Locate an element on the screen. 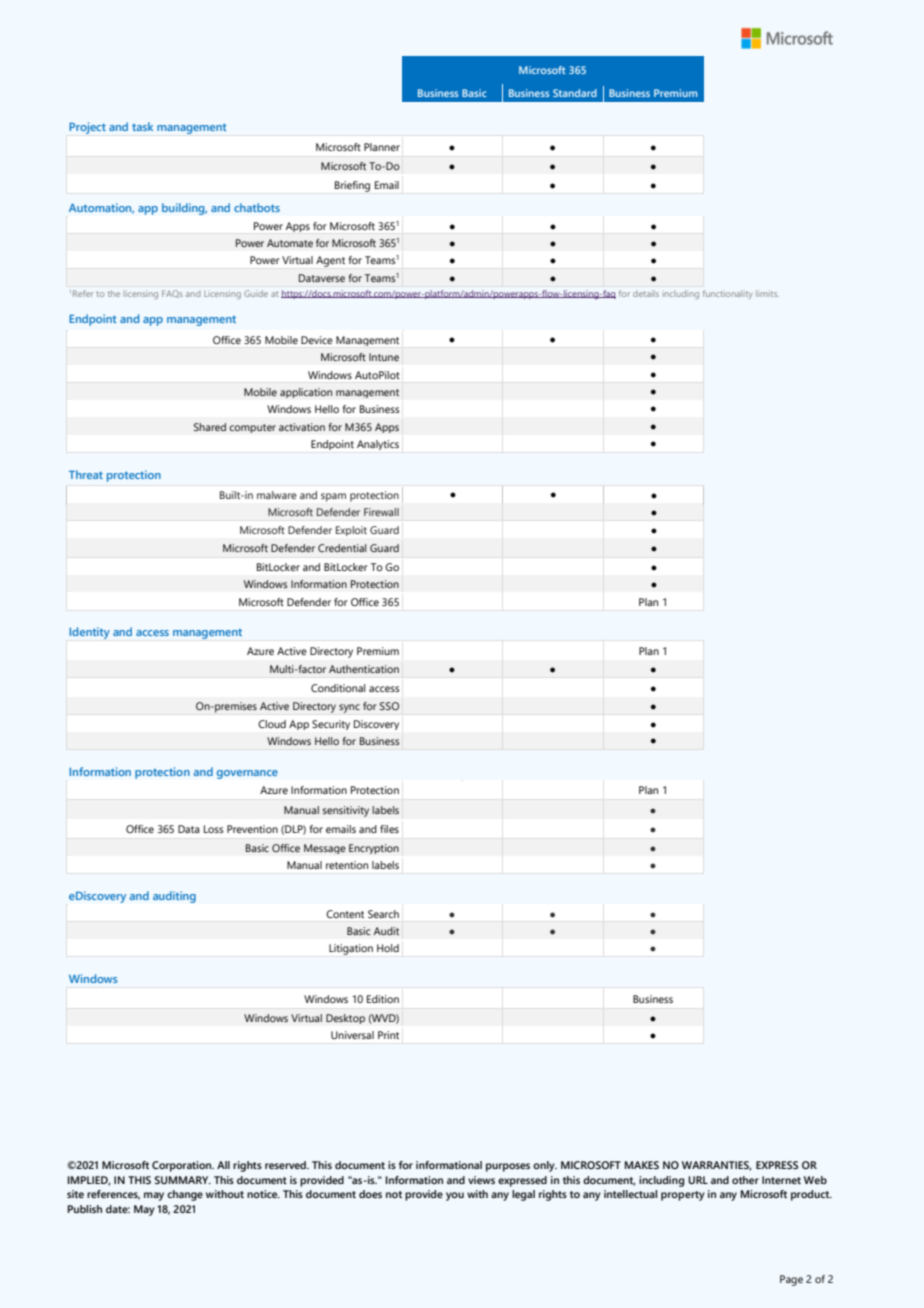  limits is located at coordinates (767, 293).
